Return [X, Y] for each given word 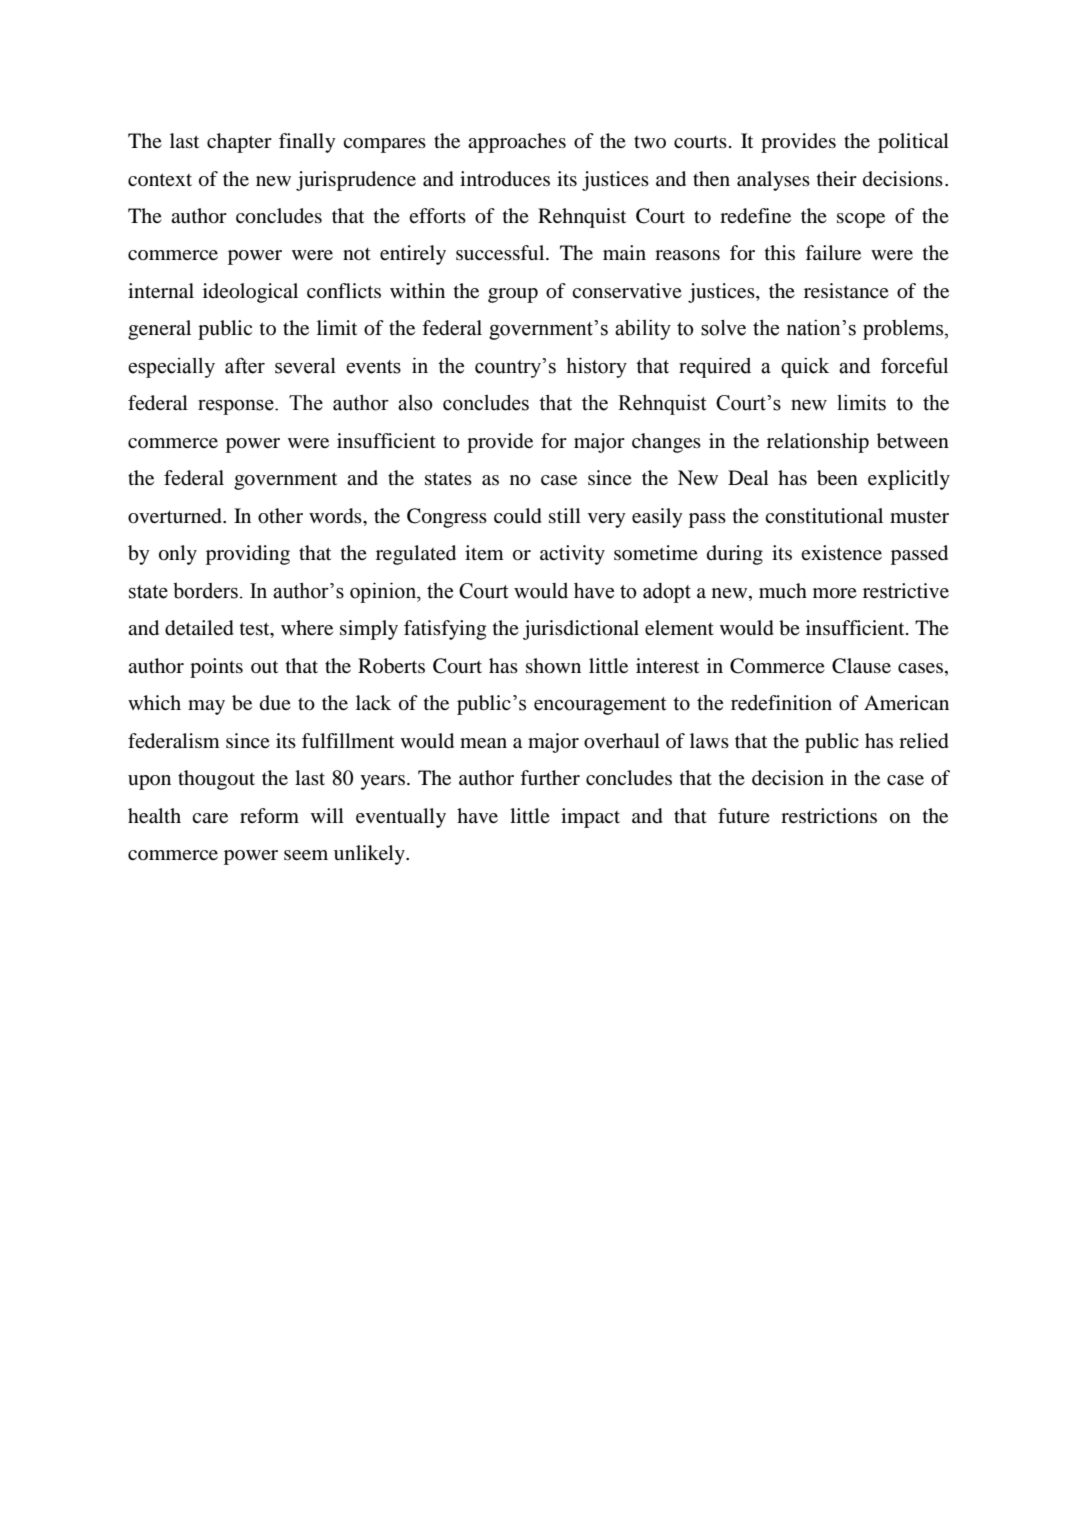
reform [269, 816]
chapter [239, 143]
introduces [505, 179]
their [837, 178]
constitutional [824, 516]
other [280, 516]
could [518, 516]
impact [590, 818]
